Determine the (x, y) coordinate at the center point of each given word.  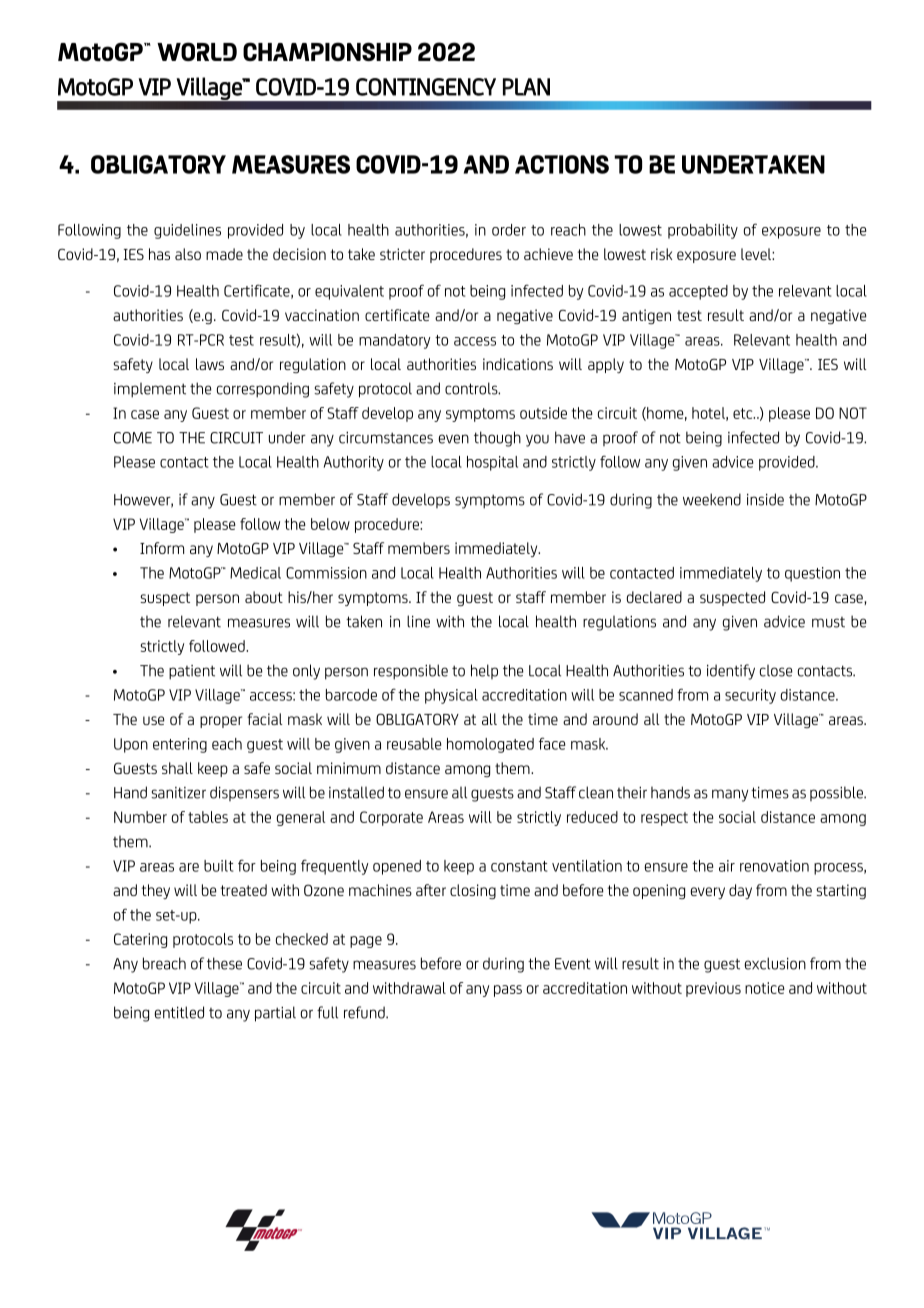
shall (177, 768)
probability (703, 231)
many (730, 795)
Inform (162, 548)
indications (518, 364)
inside (765, 499)
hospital (492, 463)
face (552, 743)
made (224, 254)
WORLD (197, 51)
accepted (698, 292)
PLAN (526, 87)
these (224, 963)
